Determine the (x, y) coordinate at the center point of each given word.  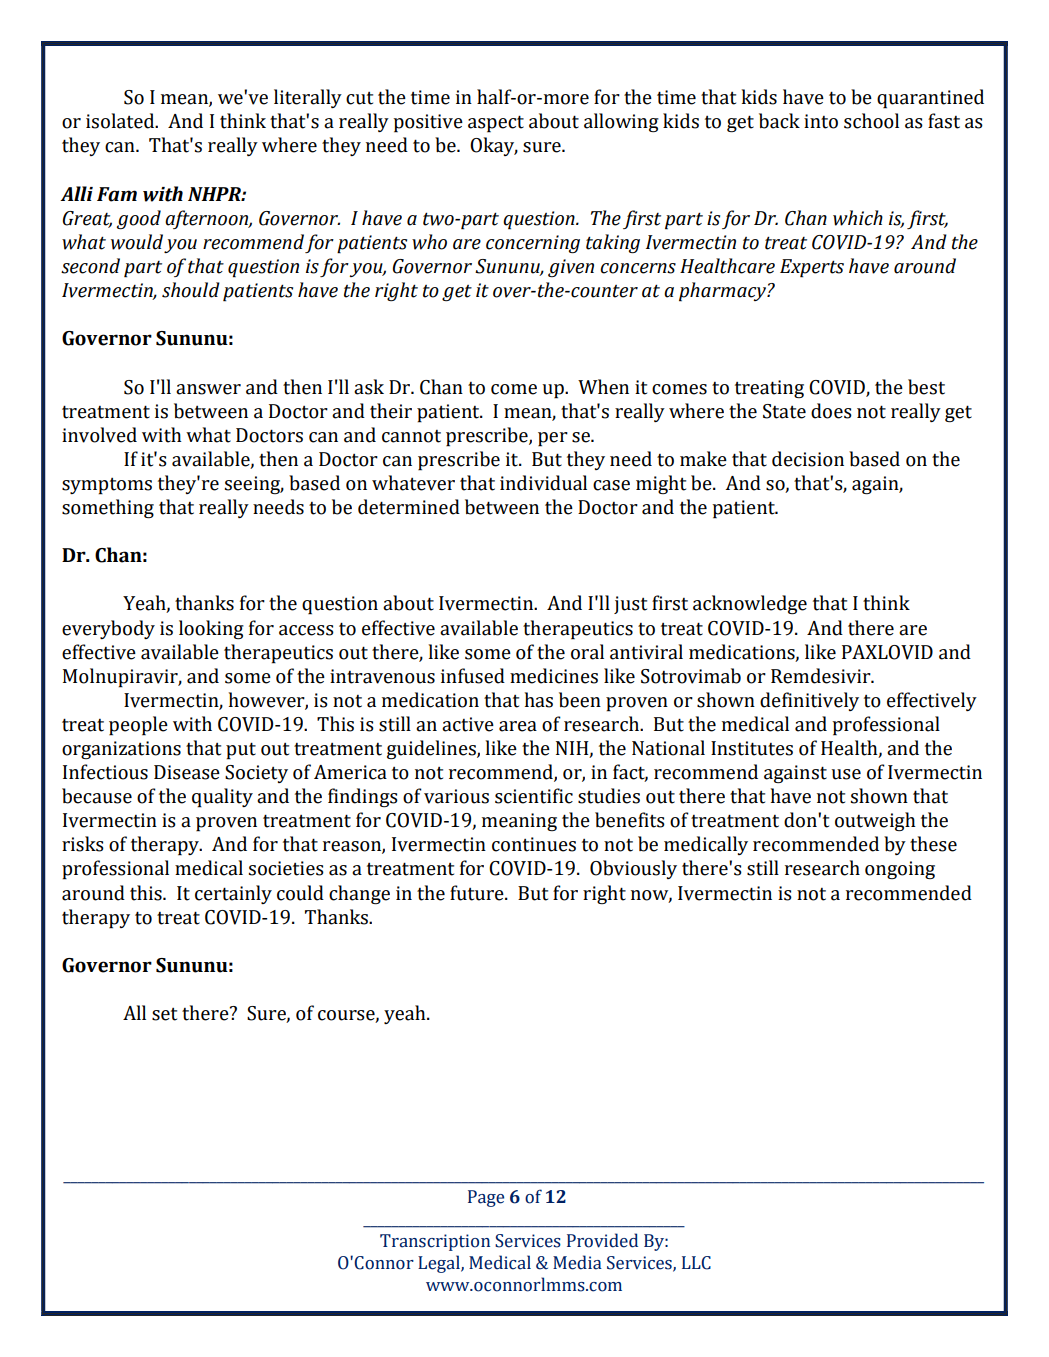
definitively (809, 701)
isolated (121, 121)
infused (473, 676)
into (821, 121)
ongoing (900, 870)
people (138, 726)
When (603, 387)
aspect (496, 124)
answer (208, 389)
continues (534, 844)
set (164, 1014)
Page (486, 1198)
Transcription (435, 1242)
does (831, 411)
